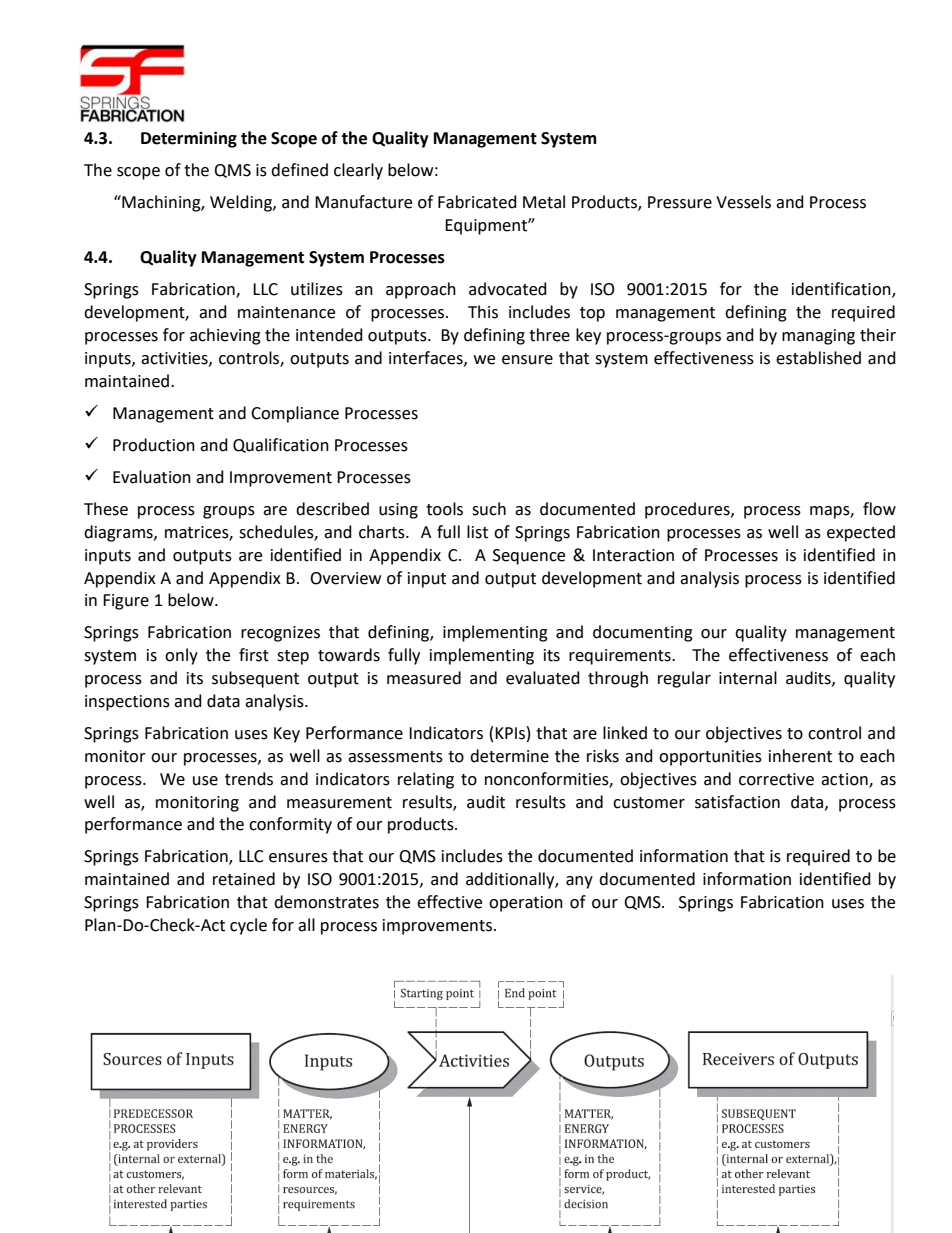  I want to click on Vessels, so click(743, 202).
